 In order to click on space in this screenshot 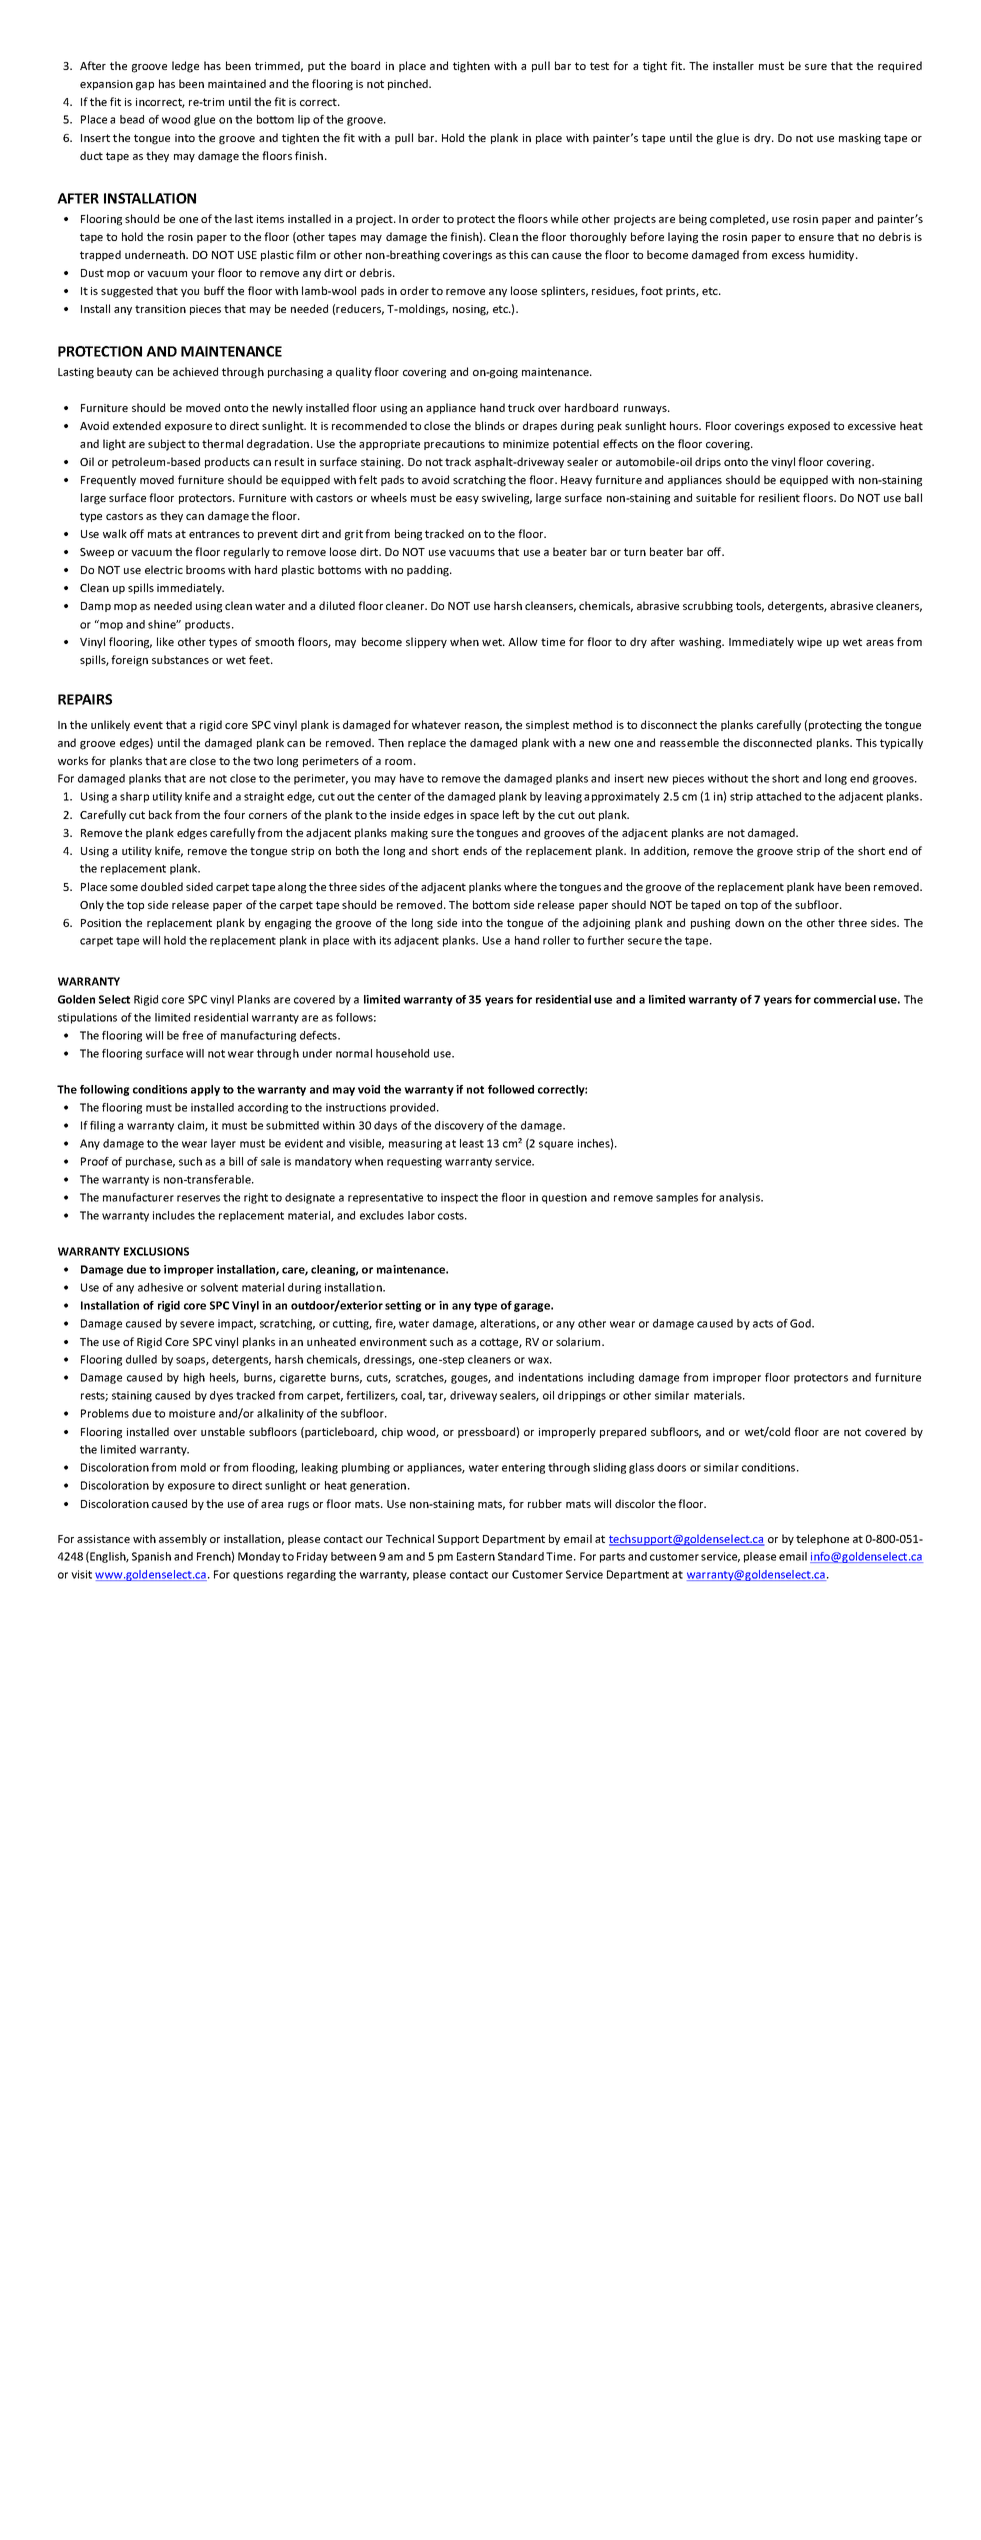, I will do `click(484, 817)`.
